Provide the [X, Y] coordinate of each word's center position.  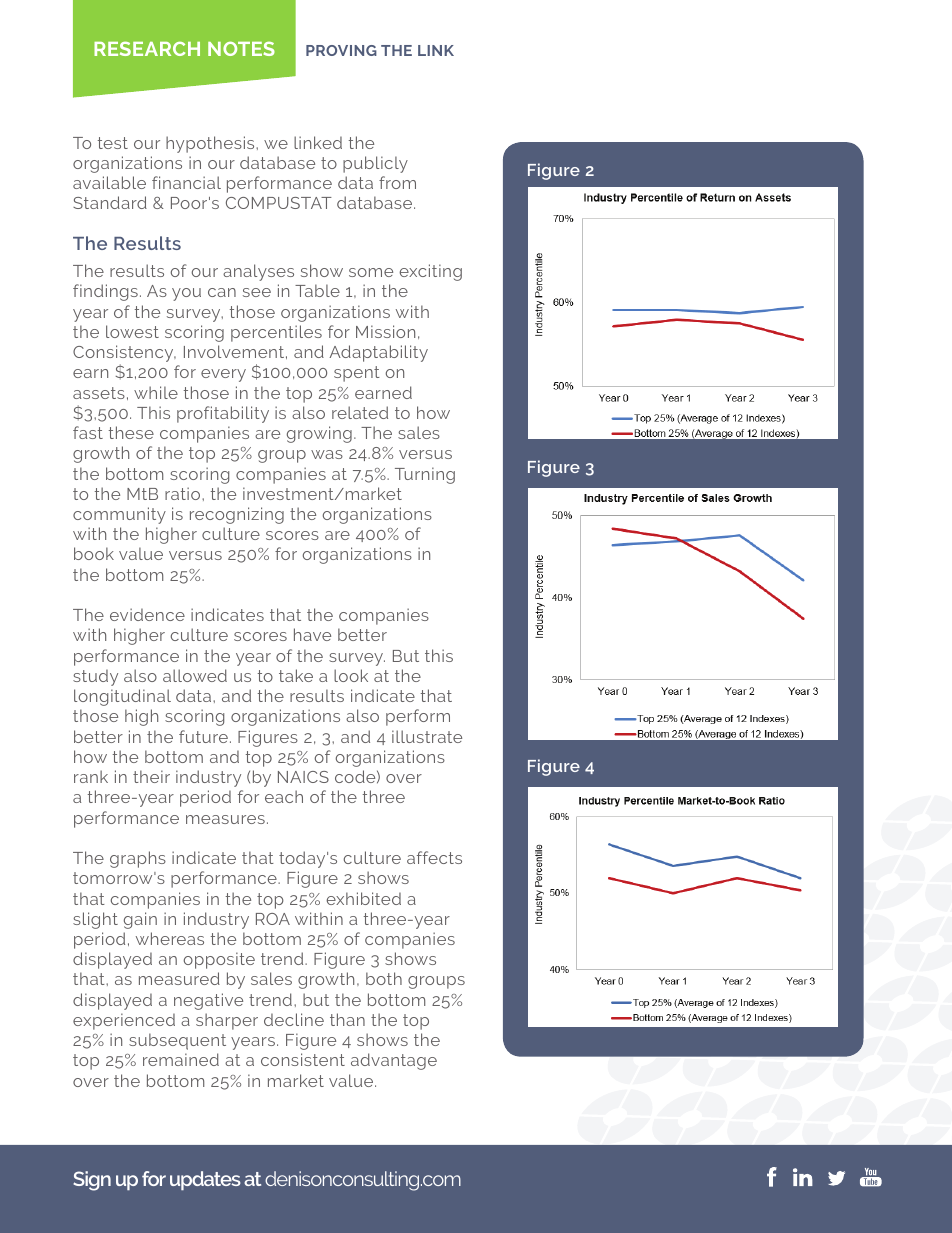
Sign [92, 1181]
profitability [223, 414]
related [360, 412]
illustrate [427, 736]
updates [205, 1180]
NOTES [241, 48]
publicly [375, 164]
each [284, 796]
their [151, 776]
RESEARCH [147, 48]
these [131, 432]
